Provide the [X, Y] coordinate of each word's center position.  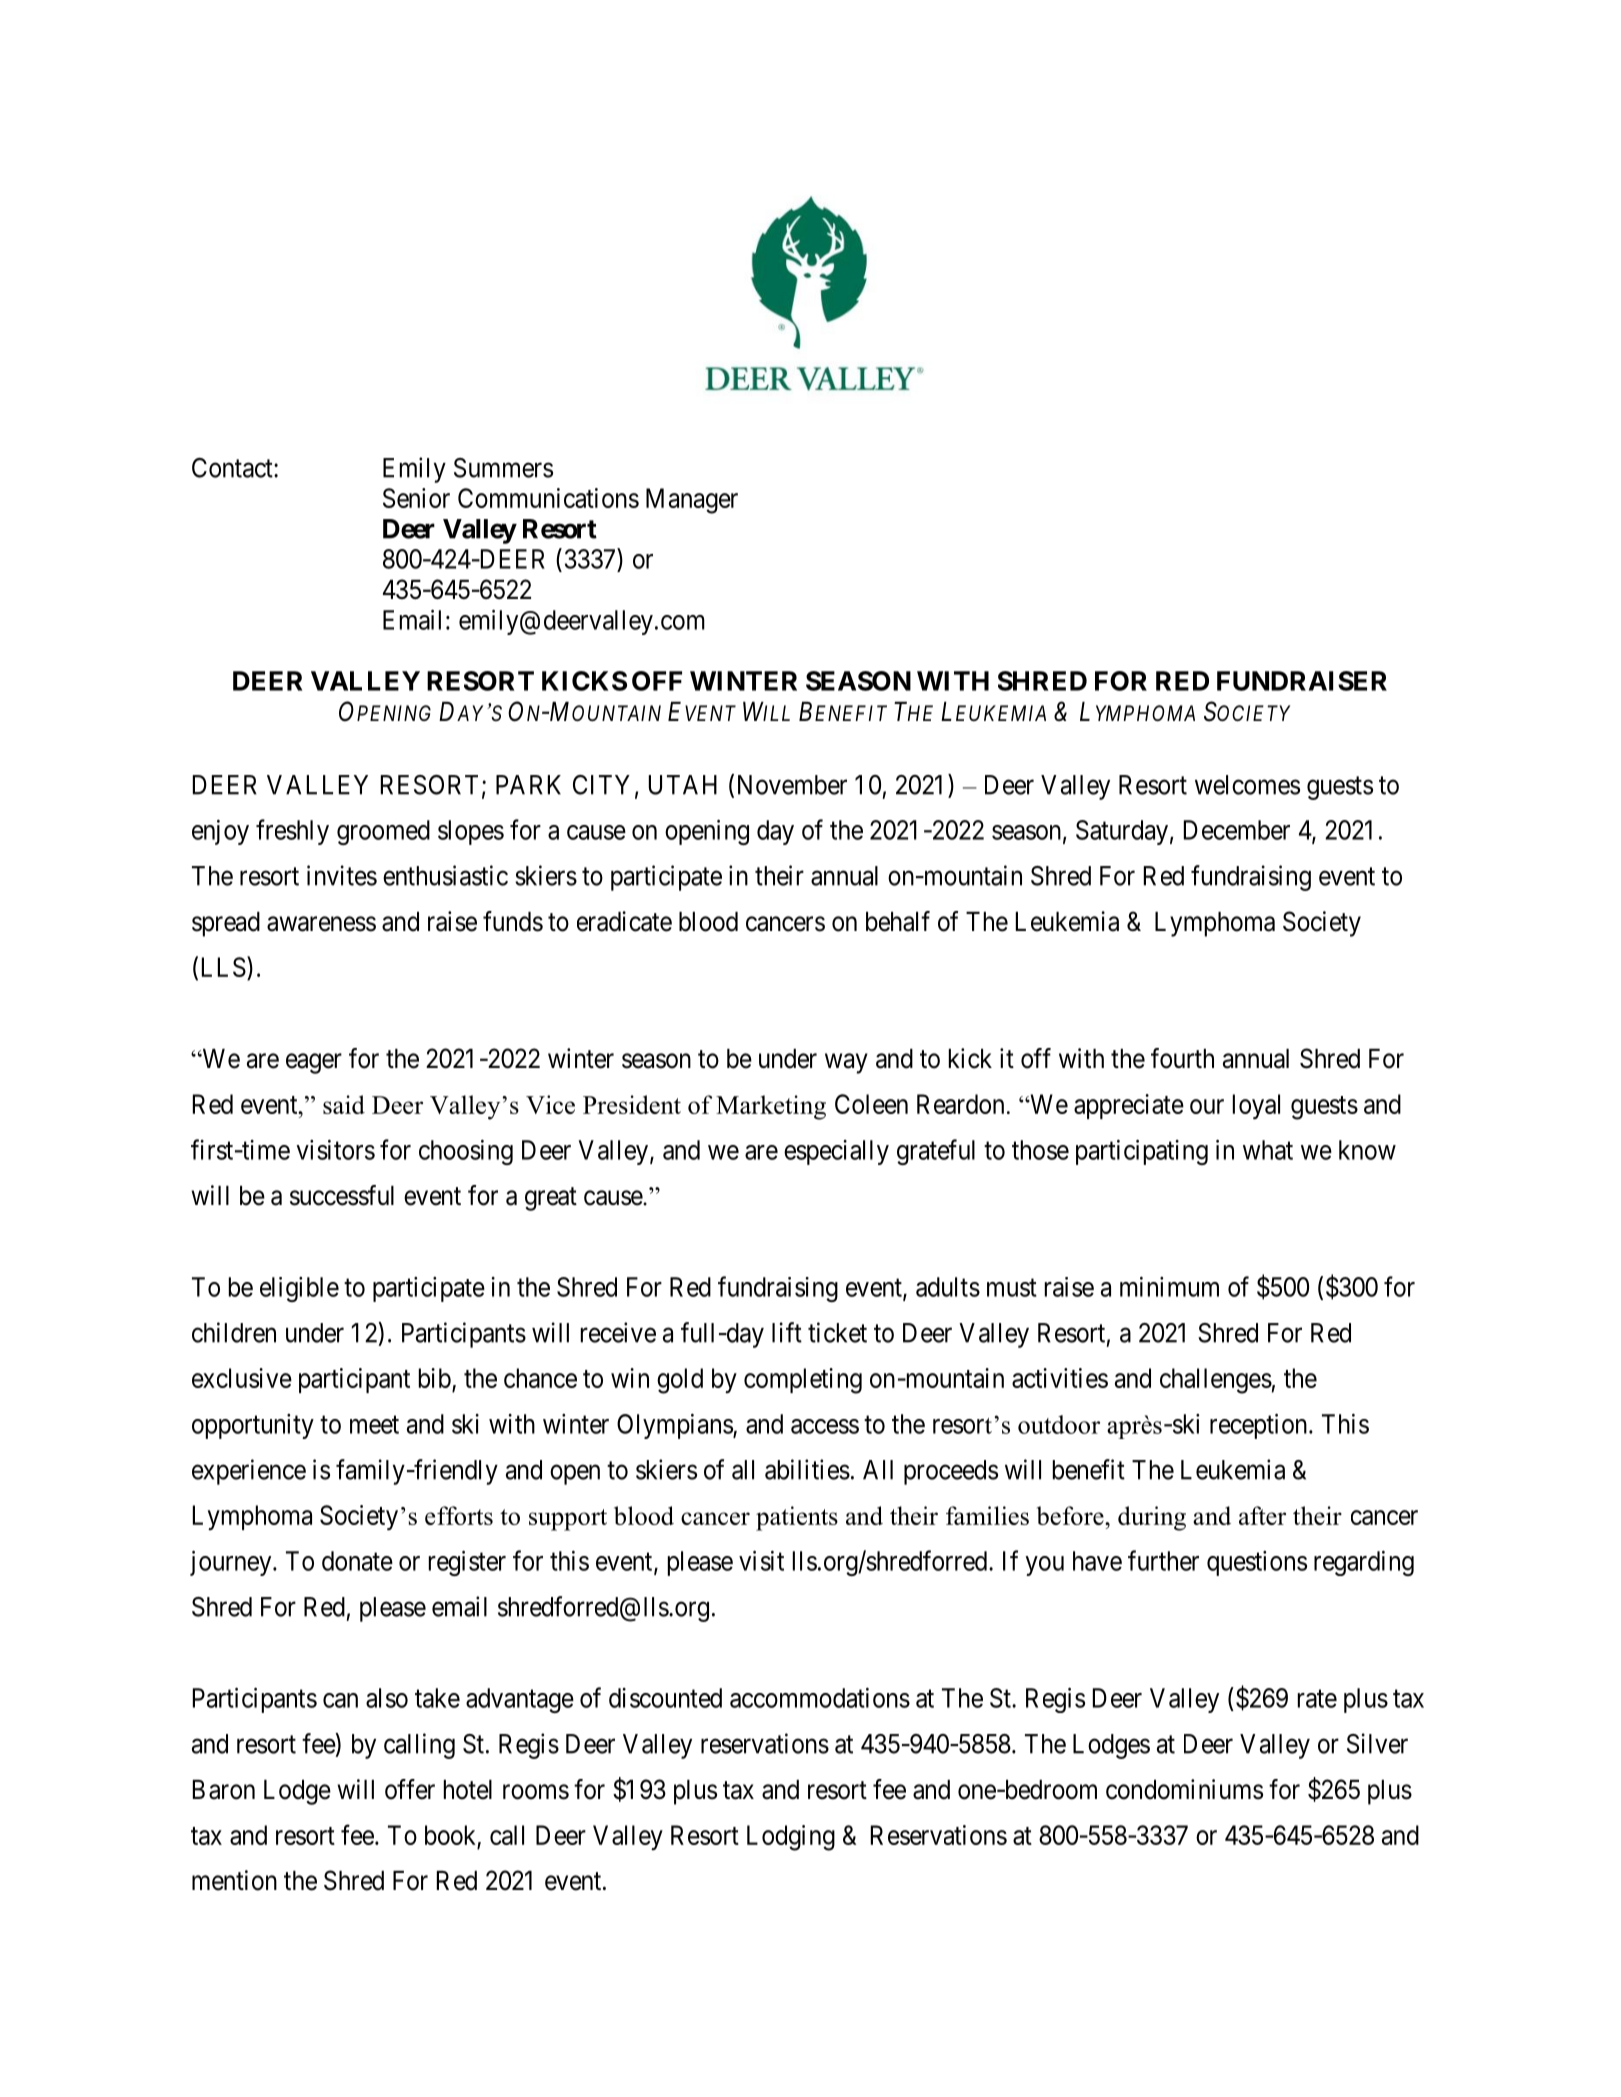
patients [797, 1518]
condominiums [1184, 1789]
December [1237, 830]
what [1268, 1150]
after [1262, 1515]
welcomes [1247, 785]
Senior [416, 498]
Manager [692, 501]
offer [410, 1789]
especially [836, 1152]
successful [342, 1195]
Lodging [791, 1838]
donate [357, 1561]
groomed [383, 832]
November [792, 785]
